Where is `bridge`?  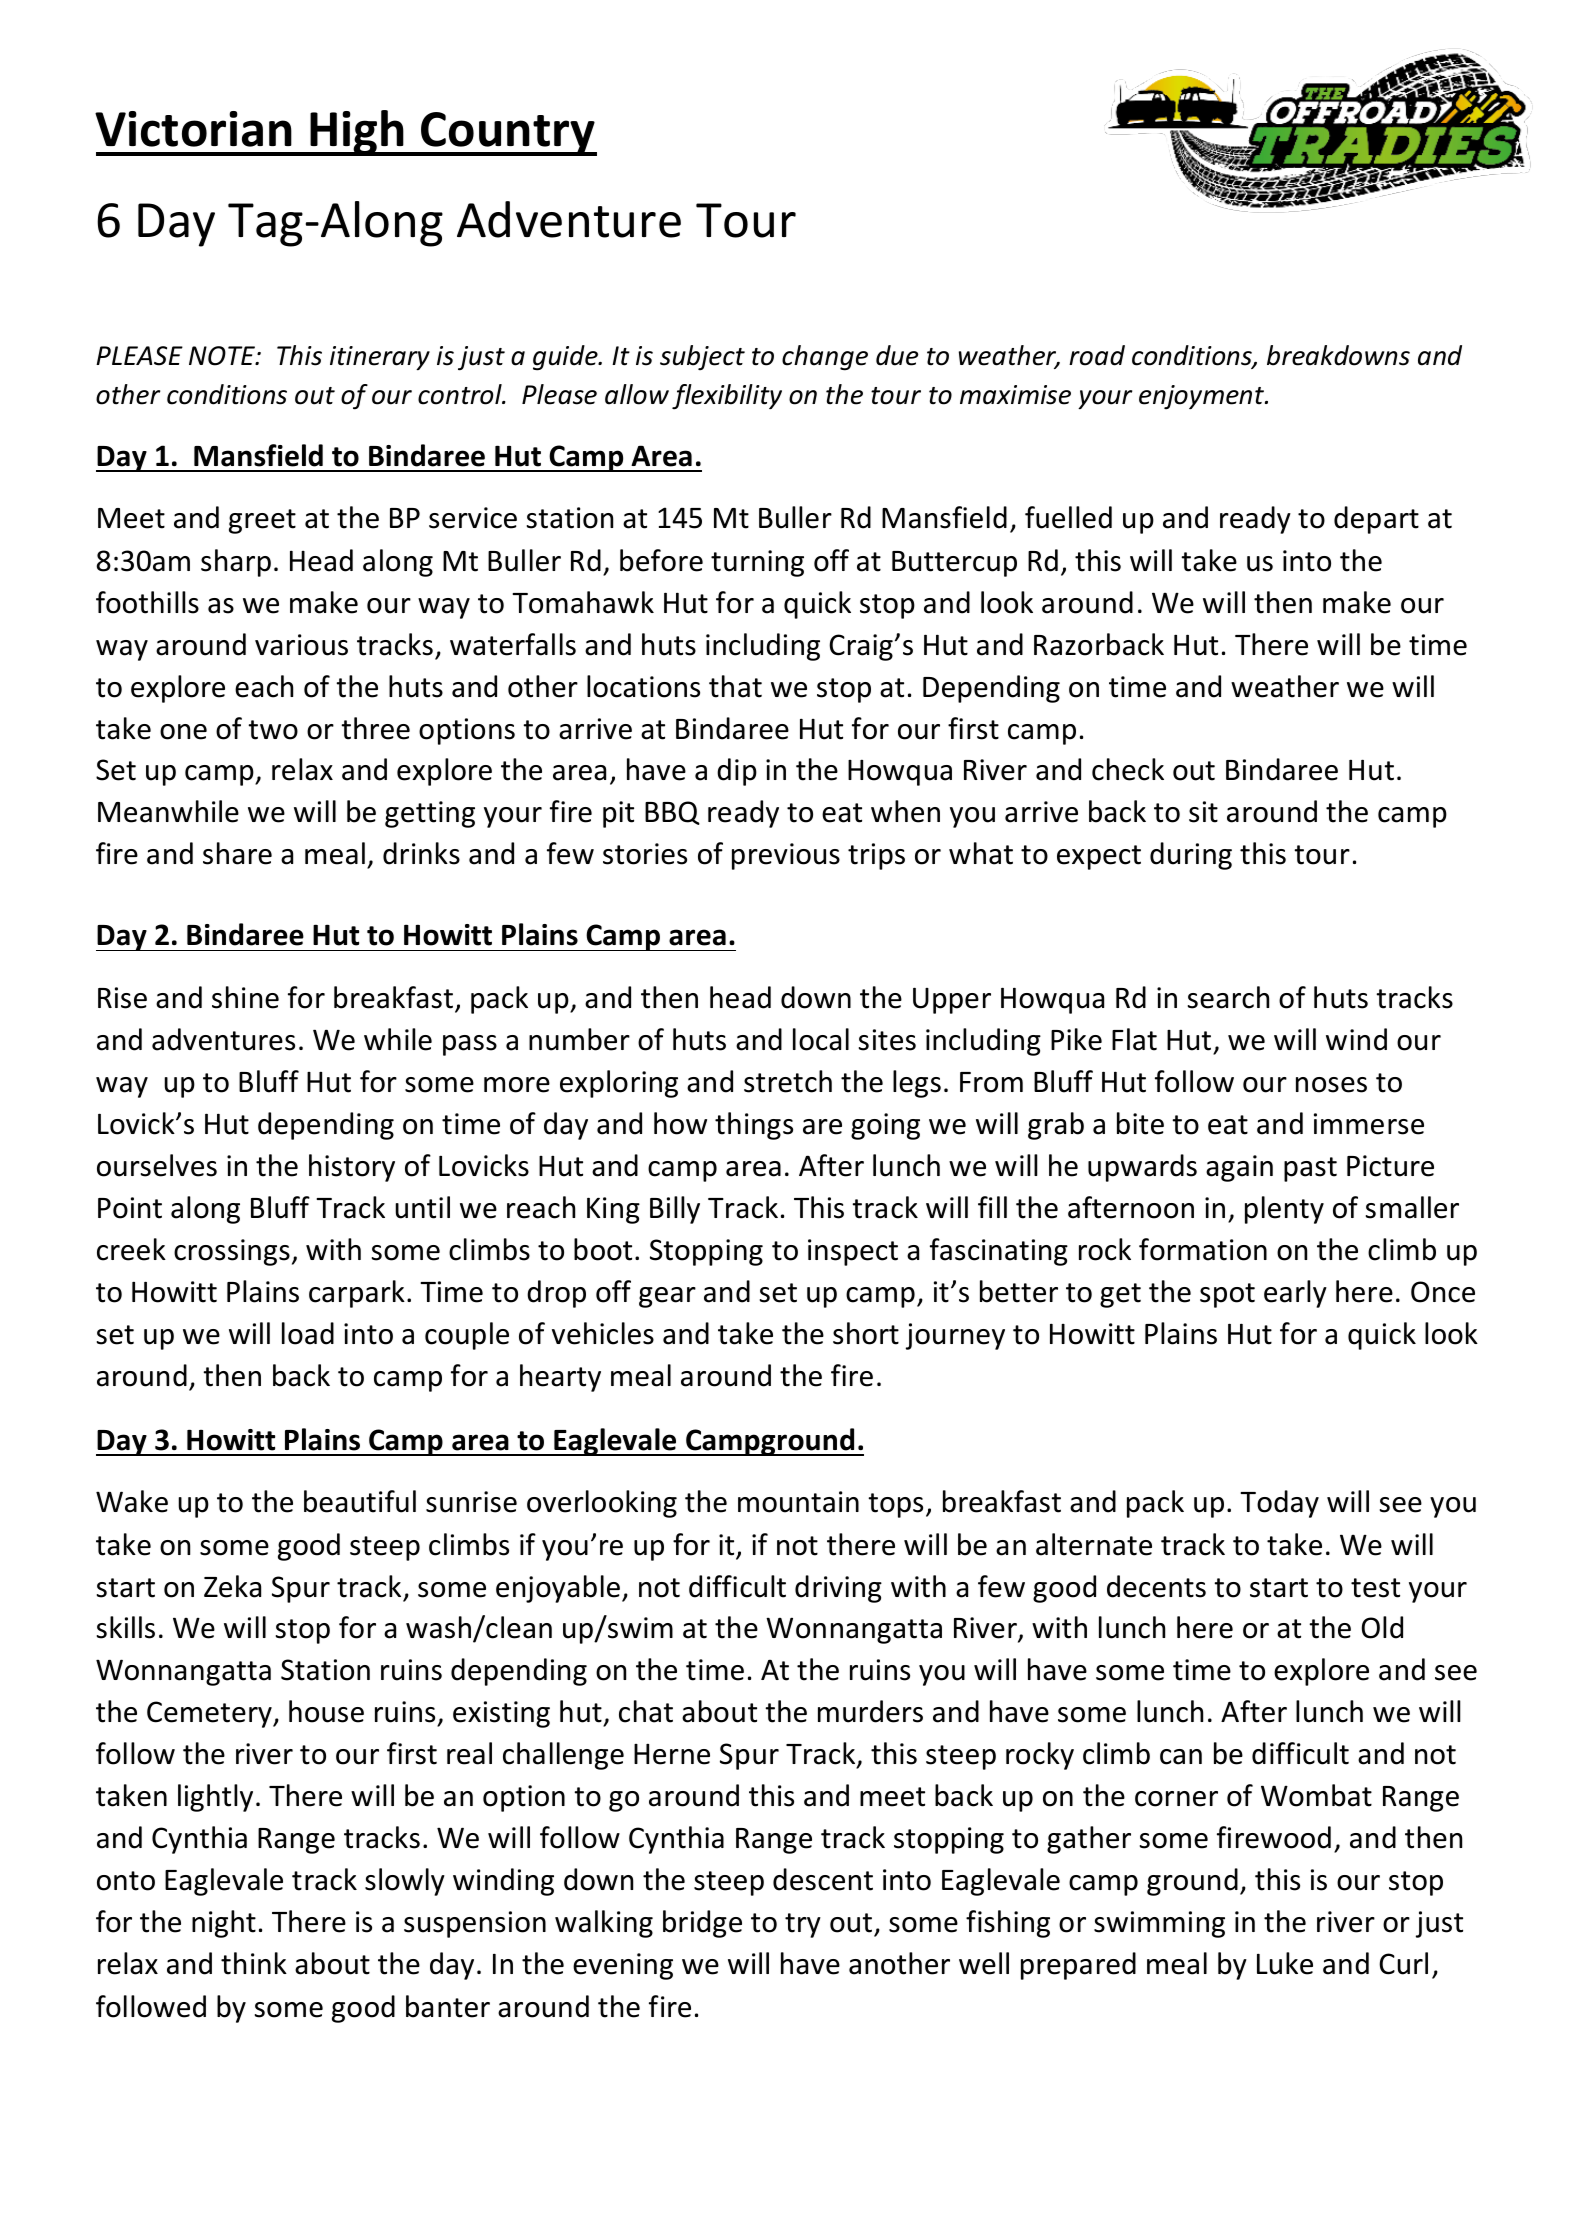
bridge is located at coordinates (702, 1924).
